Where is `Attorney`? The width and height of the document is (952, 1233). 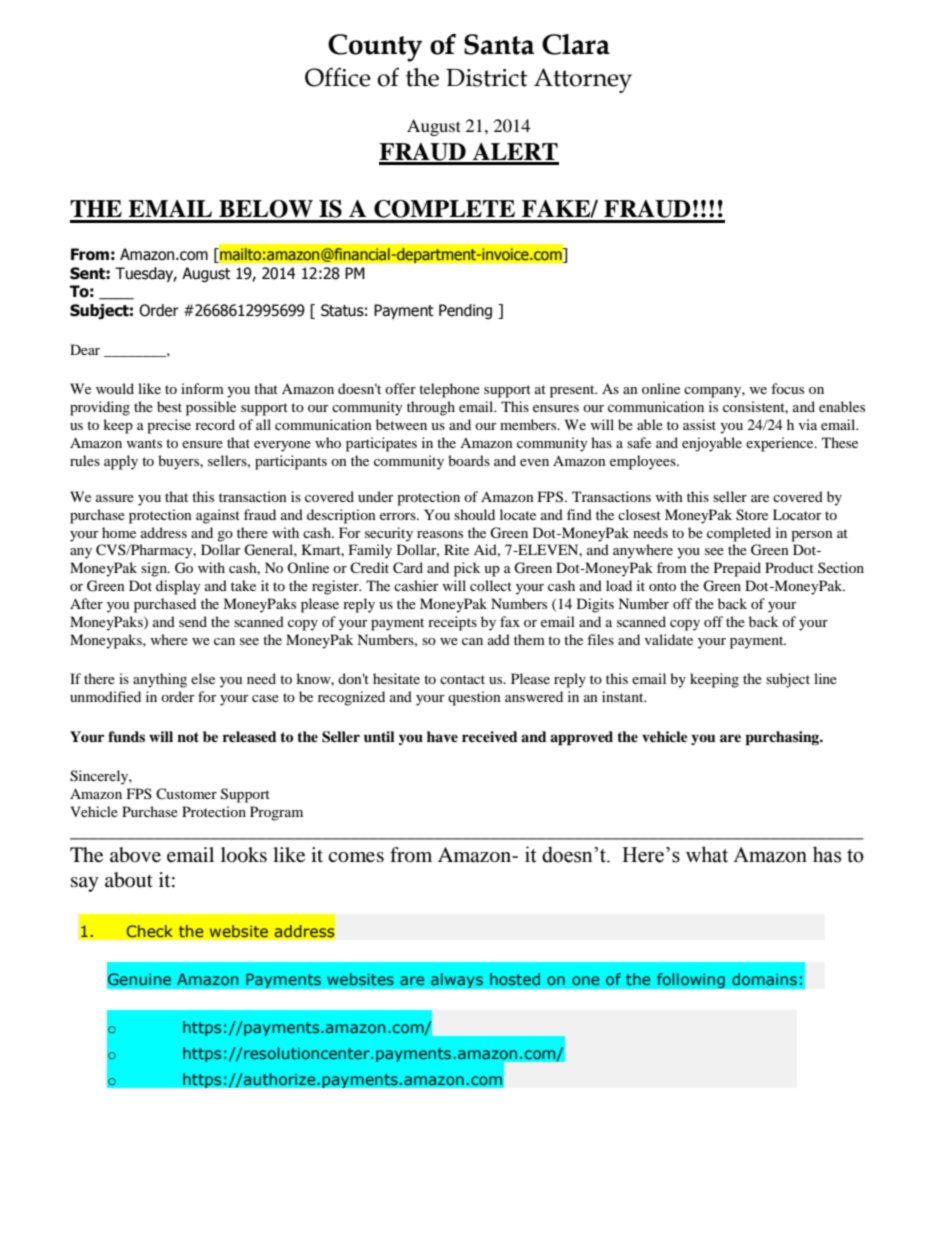 Attorney is located at coordinates (583, 80).
